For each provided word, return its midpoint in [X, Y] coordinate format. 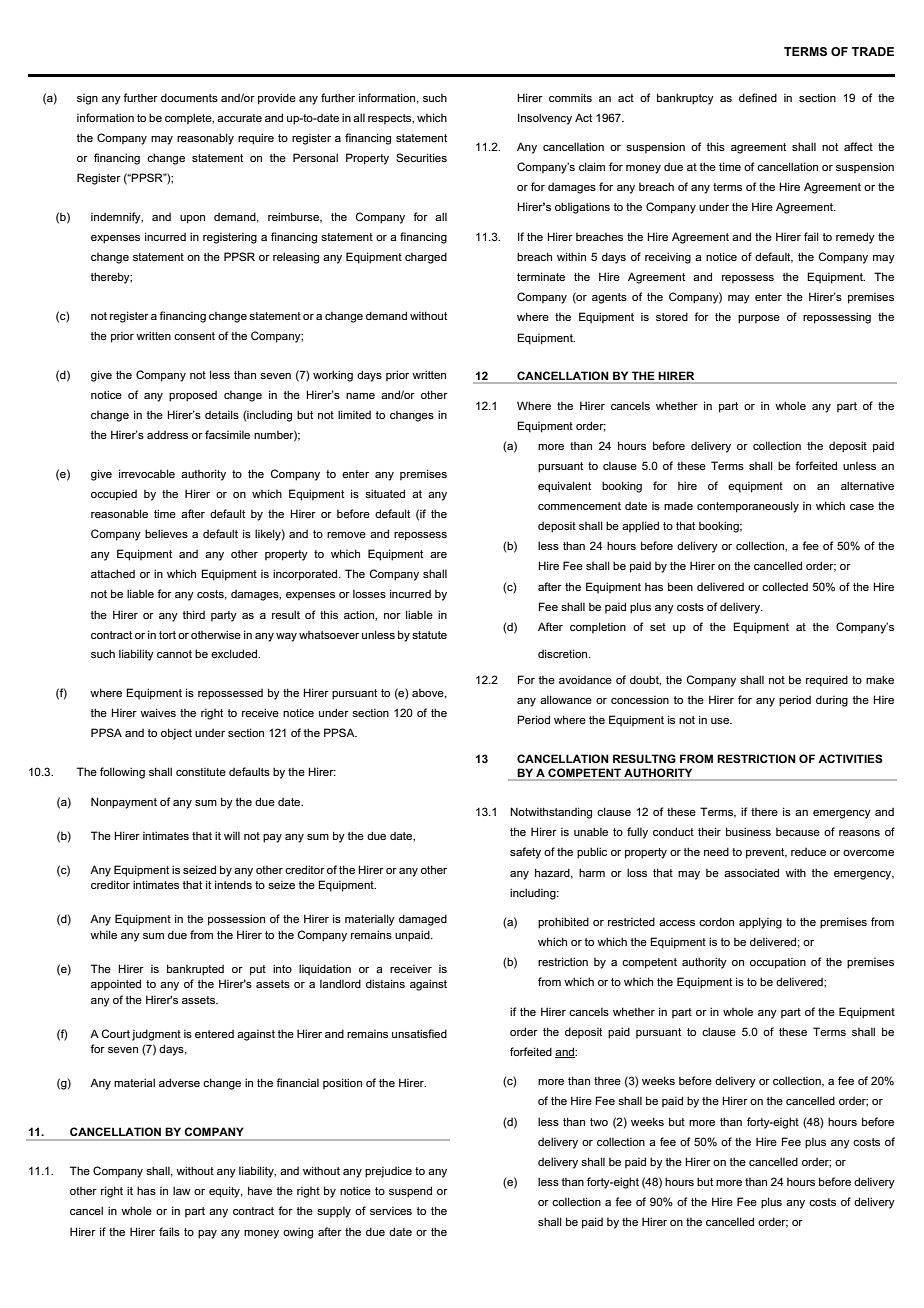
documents [189, 97]
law [182, 1190]
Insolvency [545, 119]
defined [758, 97]
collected [785, 586]
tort [167, 635]
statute [429, 635]
